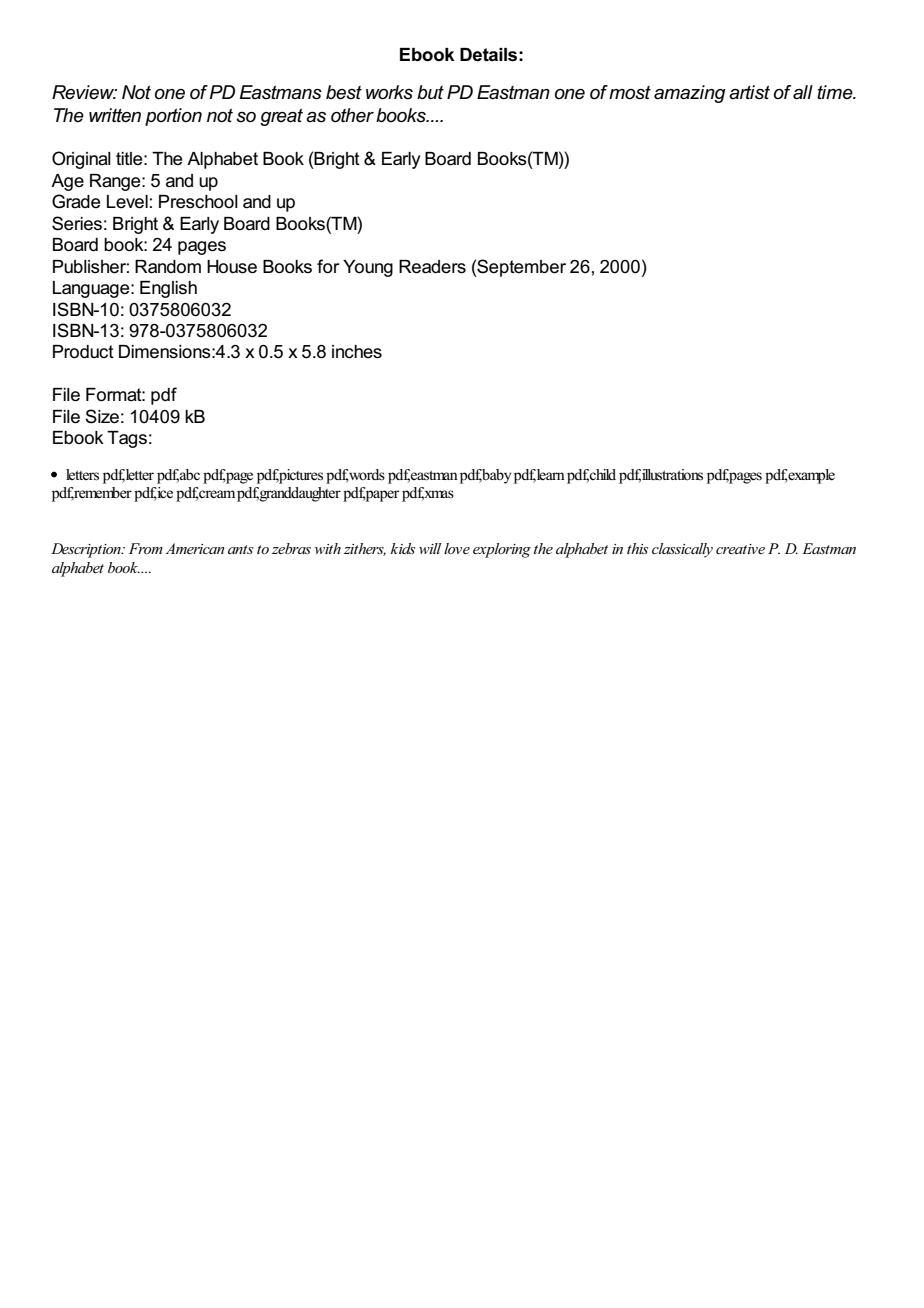 The image size is (924, 1308). I want to click on but, so click(430, 92).
